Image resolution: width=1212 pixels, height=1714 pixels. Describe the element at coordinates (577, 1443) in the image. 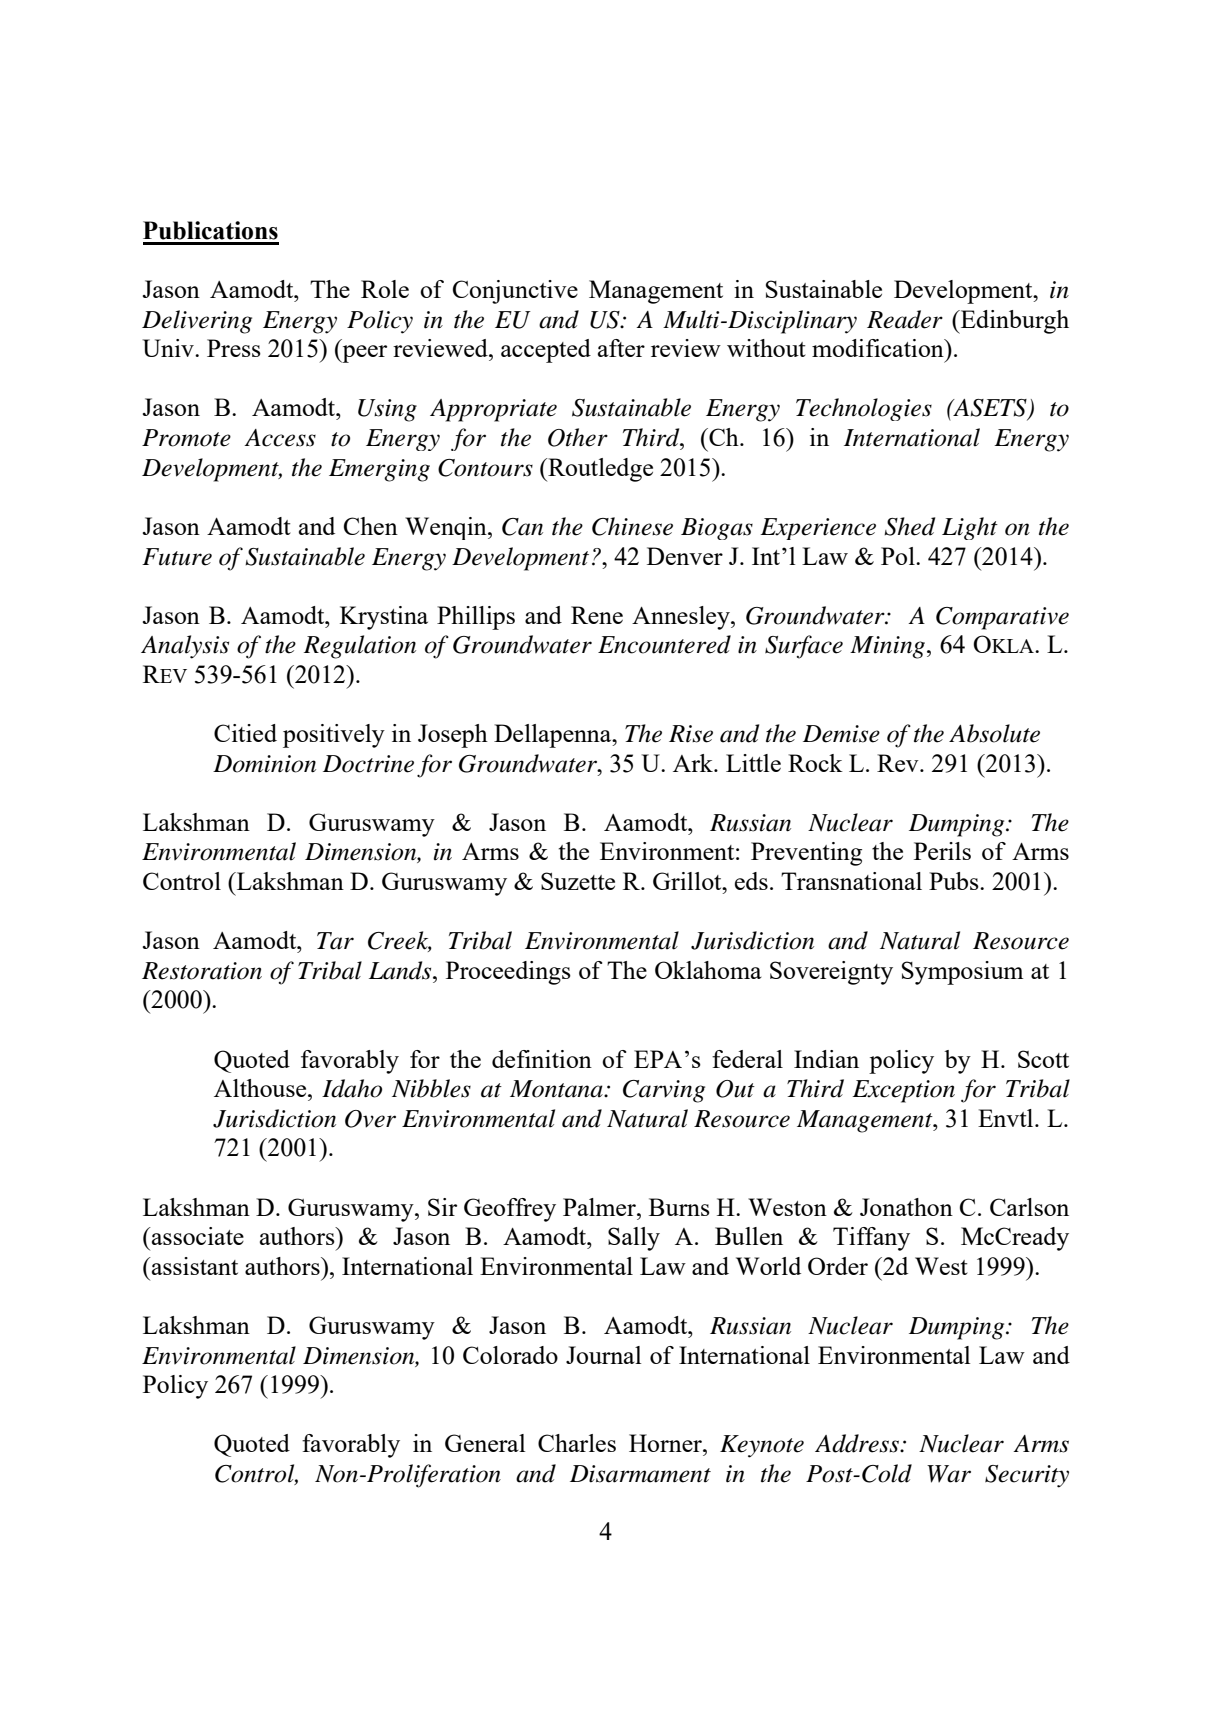

I see `Charles` at that location.
